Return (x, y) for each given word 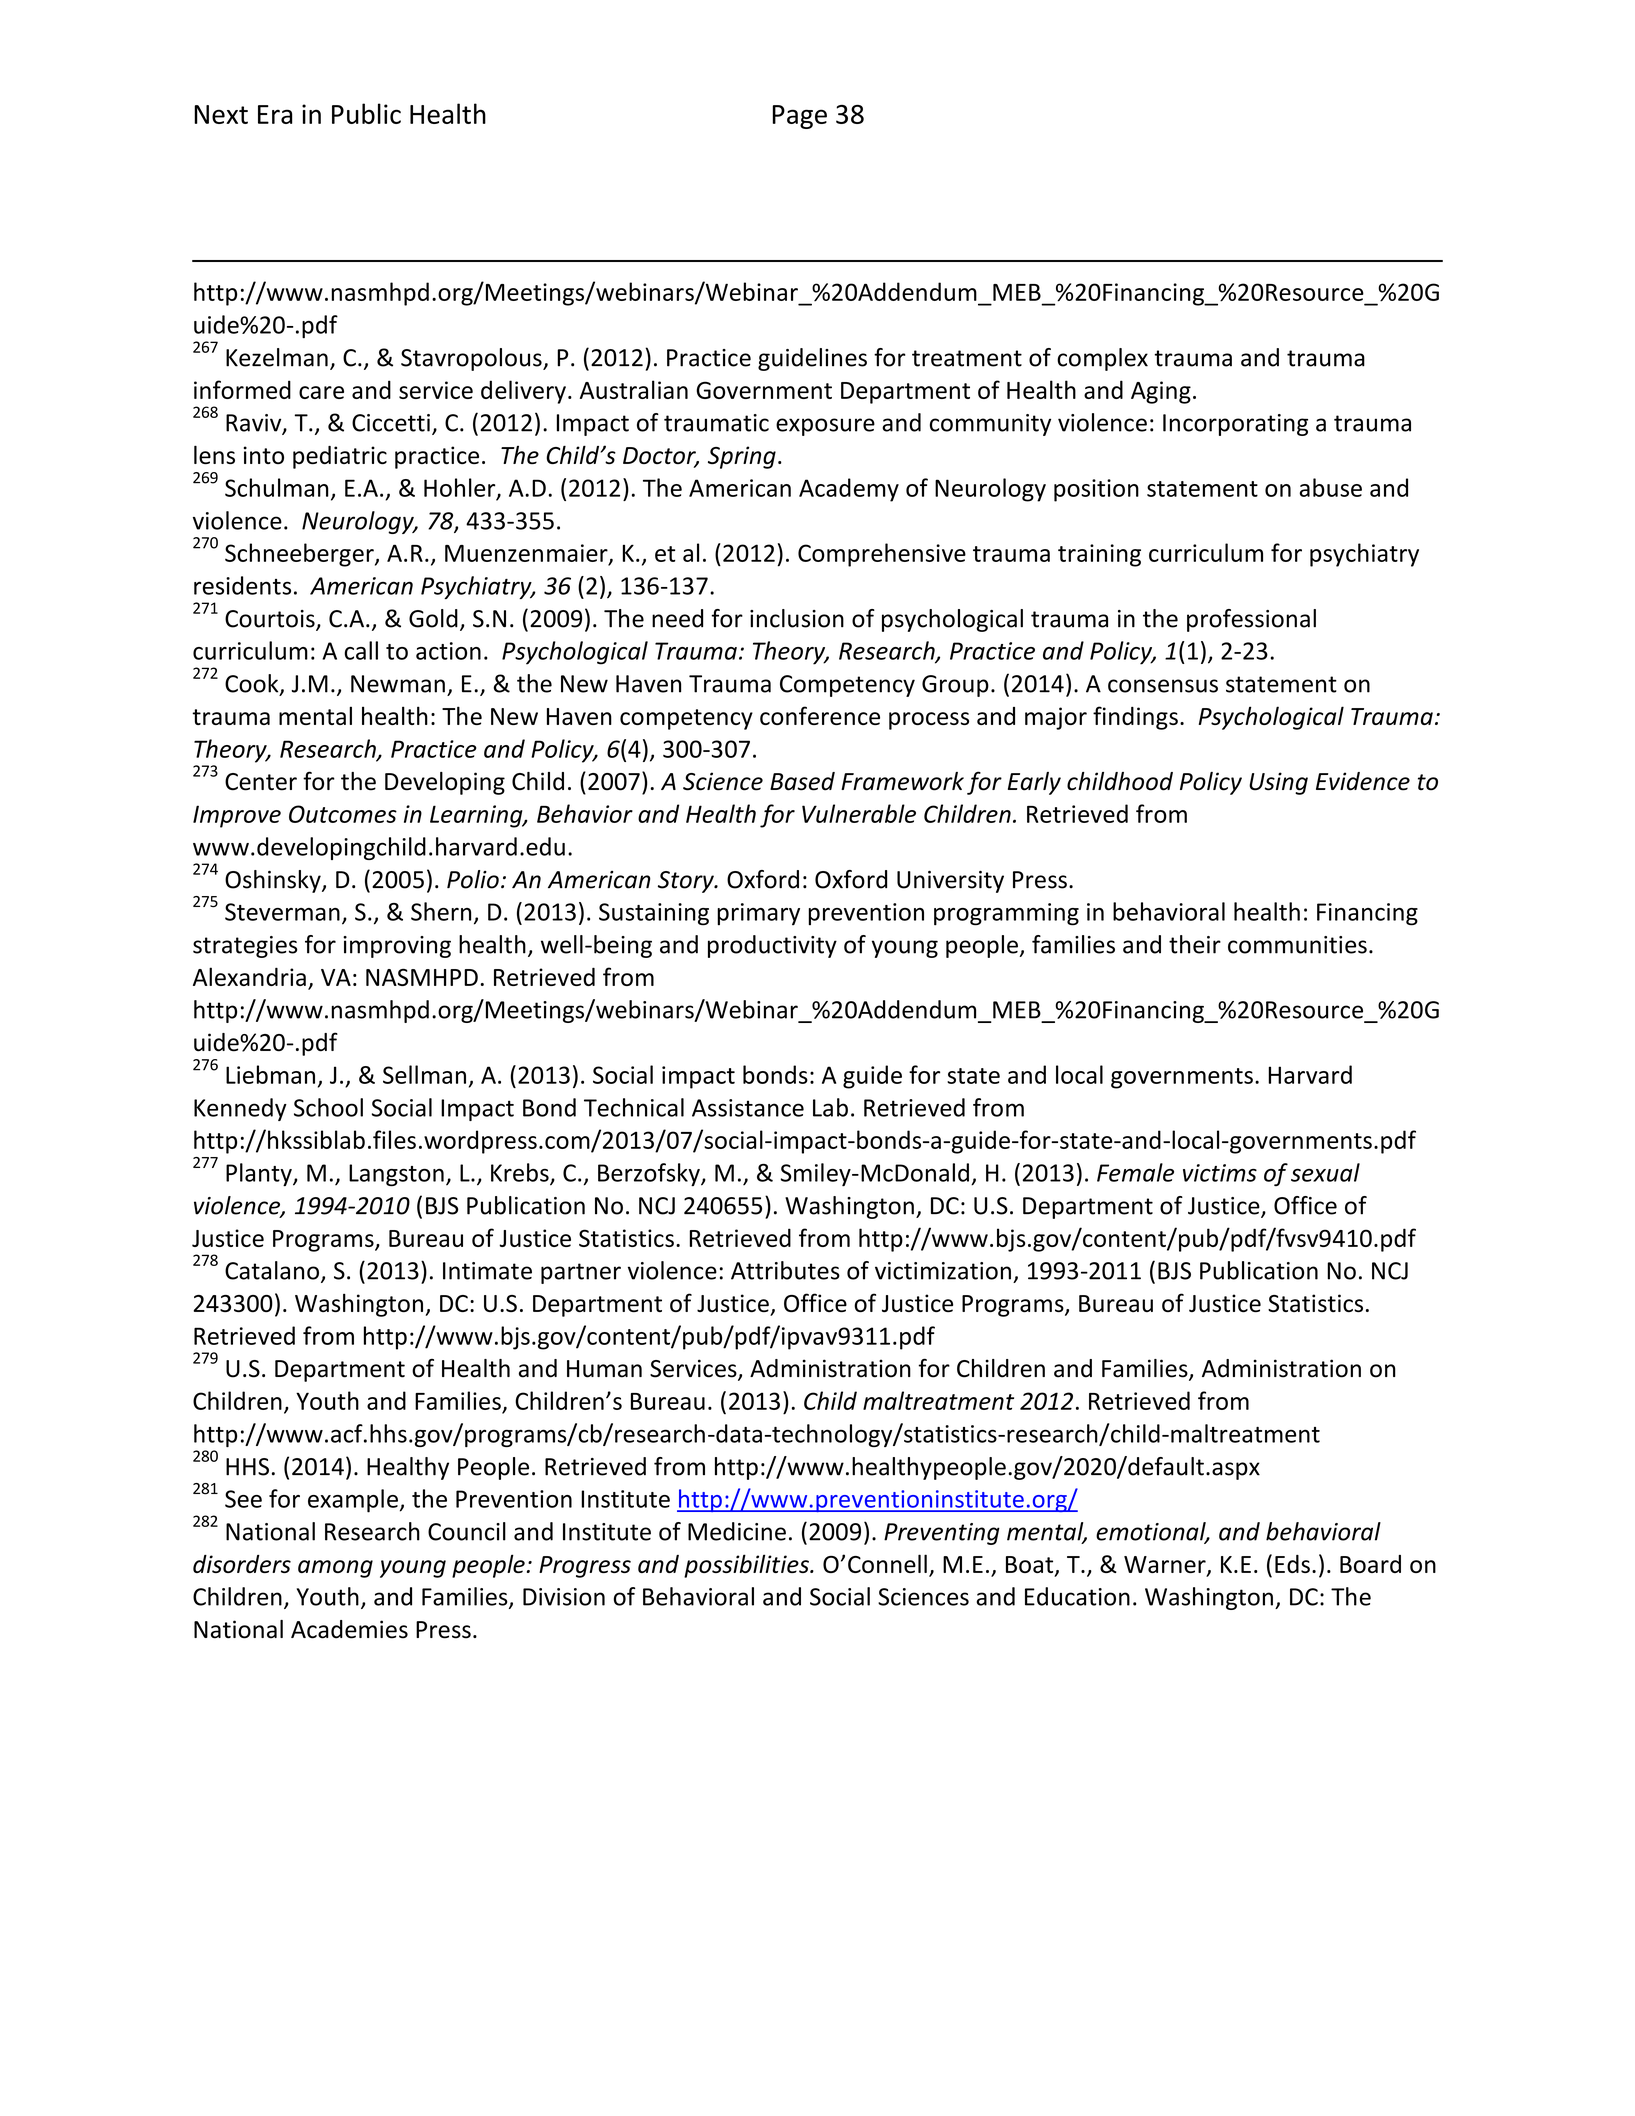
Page (800, 117)
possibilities (747, 1566)
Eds (1292, 1564)
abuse (1331, 487)
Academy (849, 490)
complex (1102, 359)
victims (1220, 1173)
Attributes (785, 1270)
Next (221, 114)
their (1195, 944)
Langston (396, 1175)
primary (758, 914)
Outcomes (343, 814)
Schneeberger (300, 555)
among (335, 1569)
